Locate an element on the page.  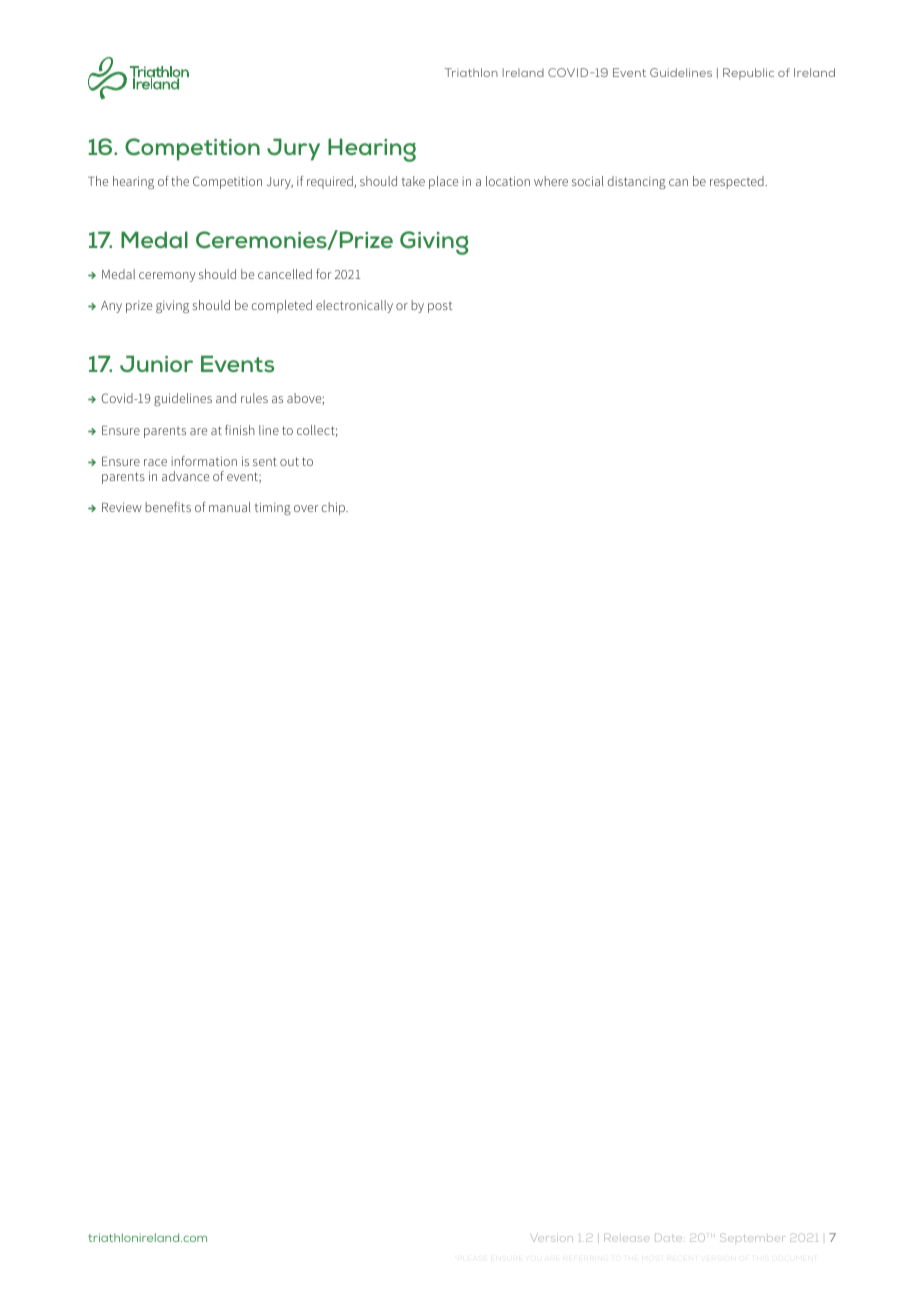
benefits is located at coordinates (168, 507).
